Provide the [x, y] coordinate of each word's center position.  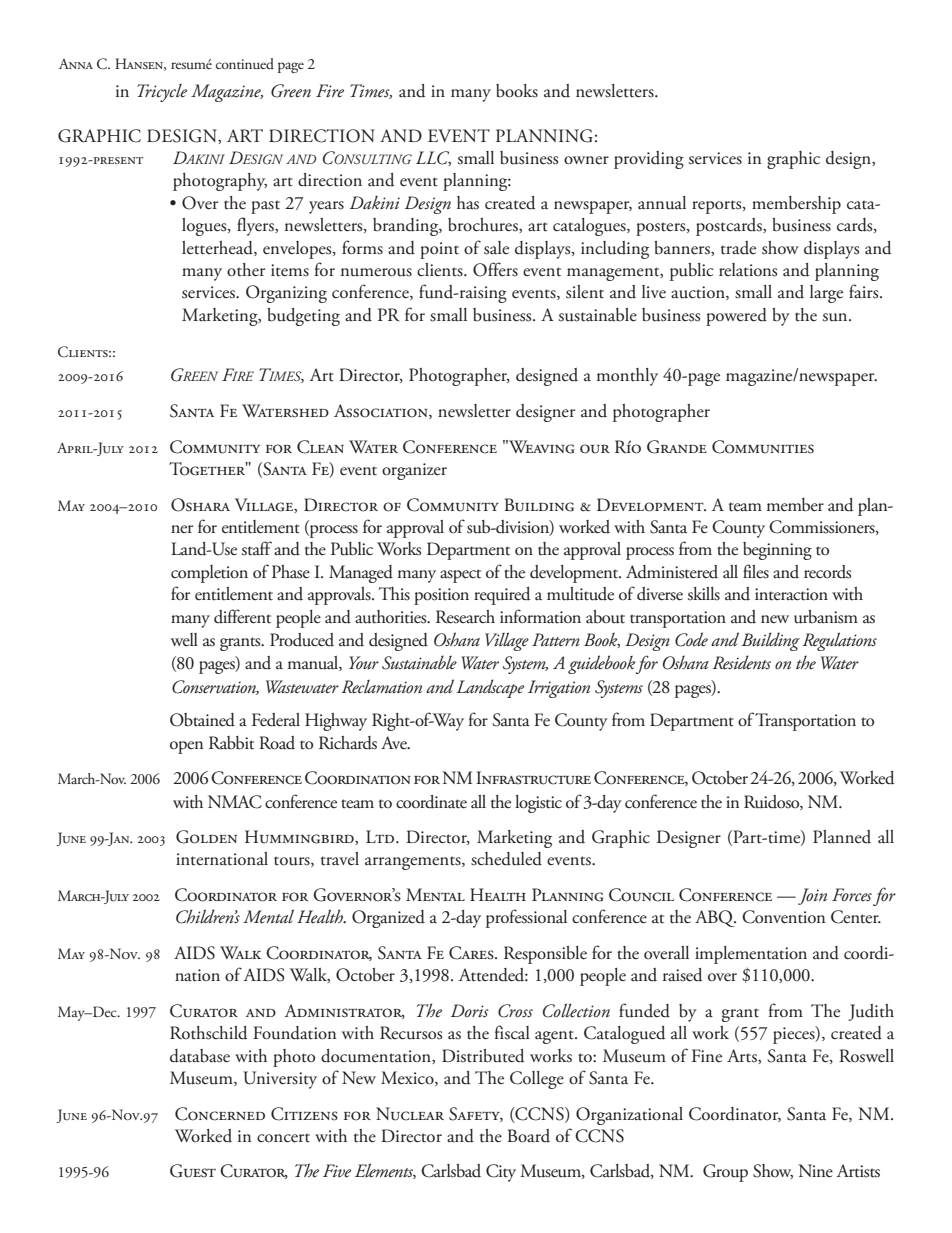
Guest [193, 1171]
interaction [791, 594]
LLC [433, 158]
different [242, 616]
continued [245, 63]
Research [465, 617]
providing [649, 160]
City [501, 1173]
